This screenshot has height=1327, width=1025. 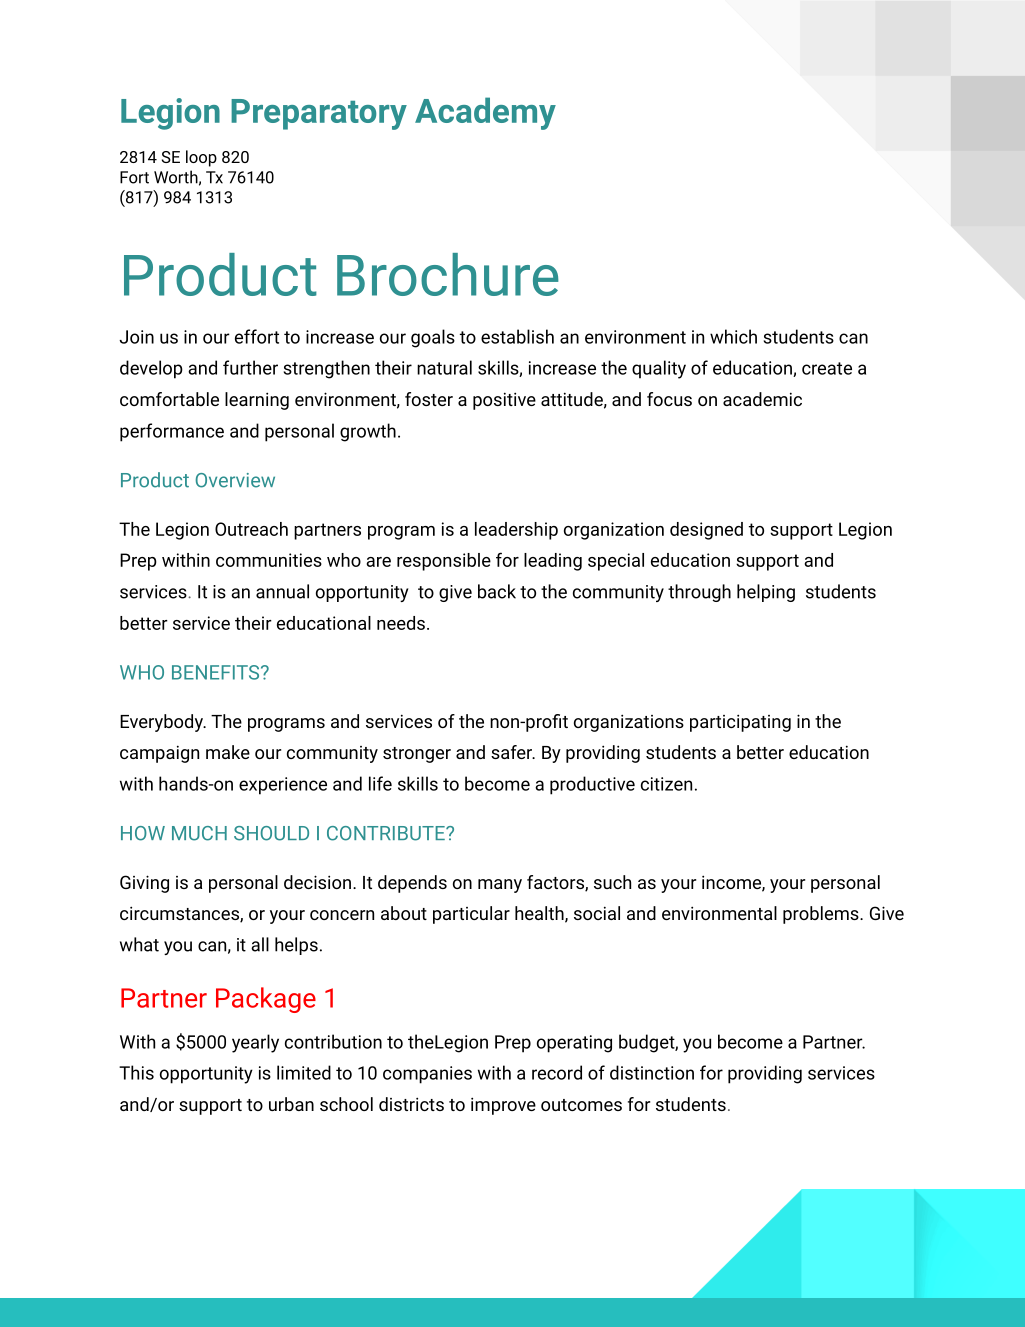 I want to click on yearly, so click(x=255, y=1043).
